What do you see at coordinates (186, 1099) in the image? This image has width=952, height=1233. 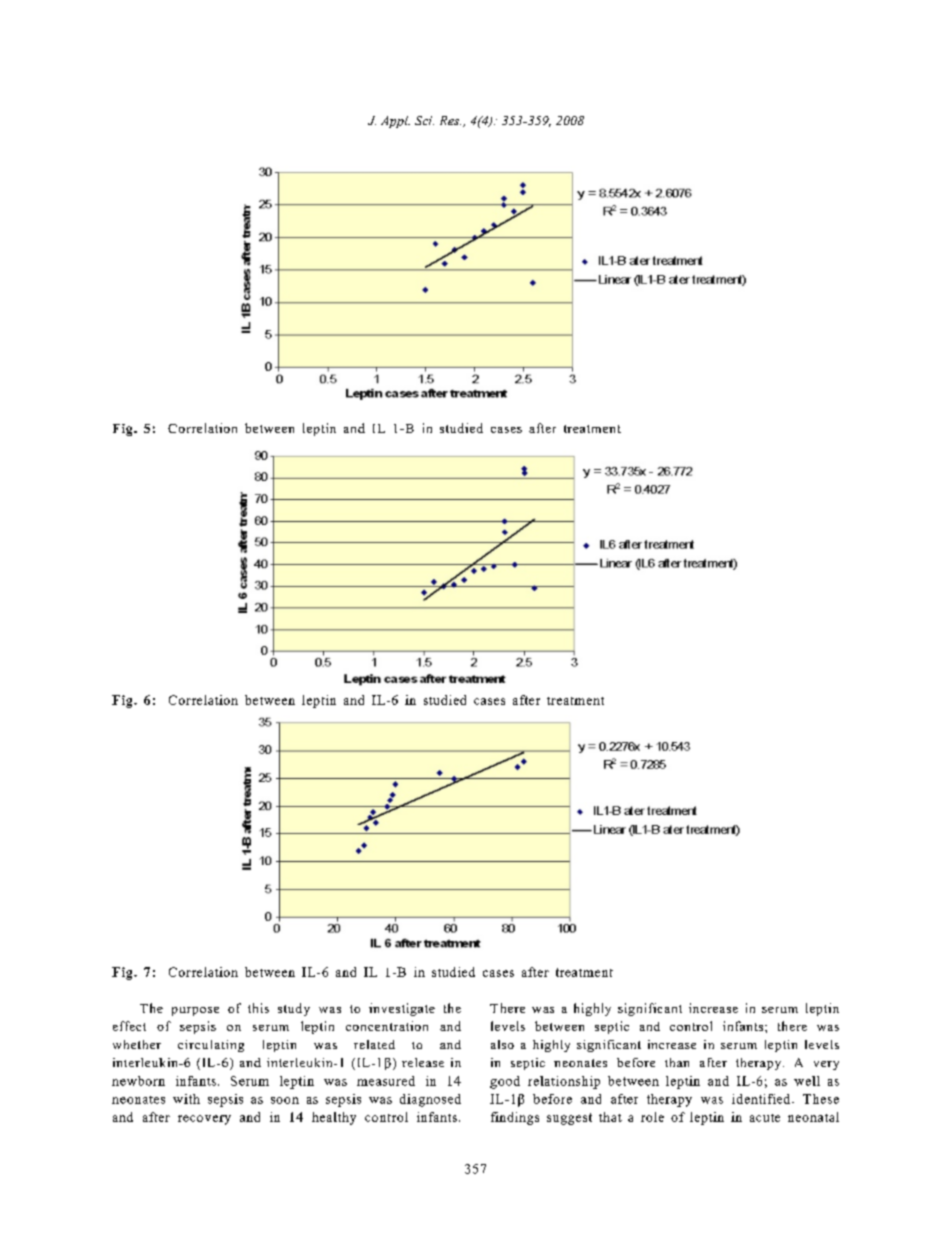 I see `with` at bounding box center [186, 1099].
